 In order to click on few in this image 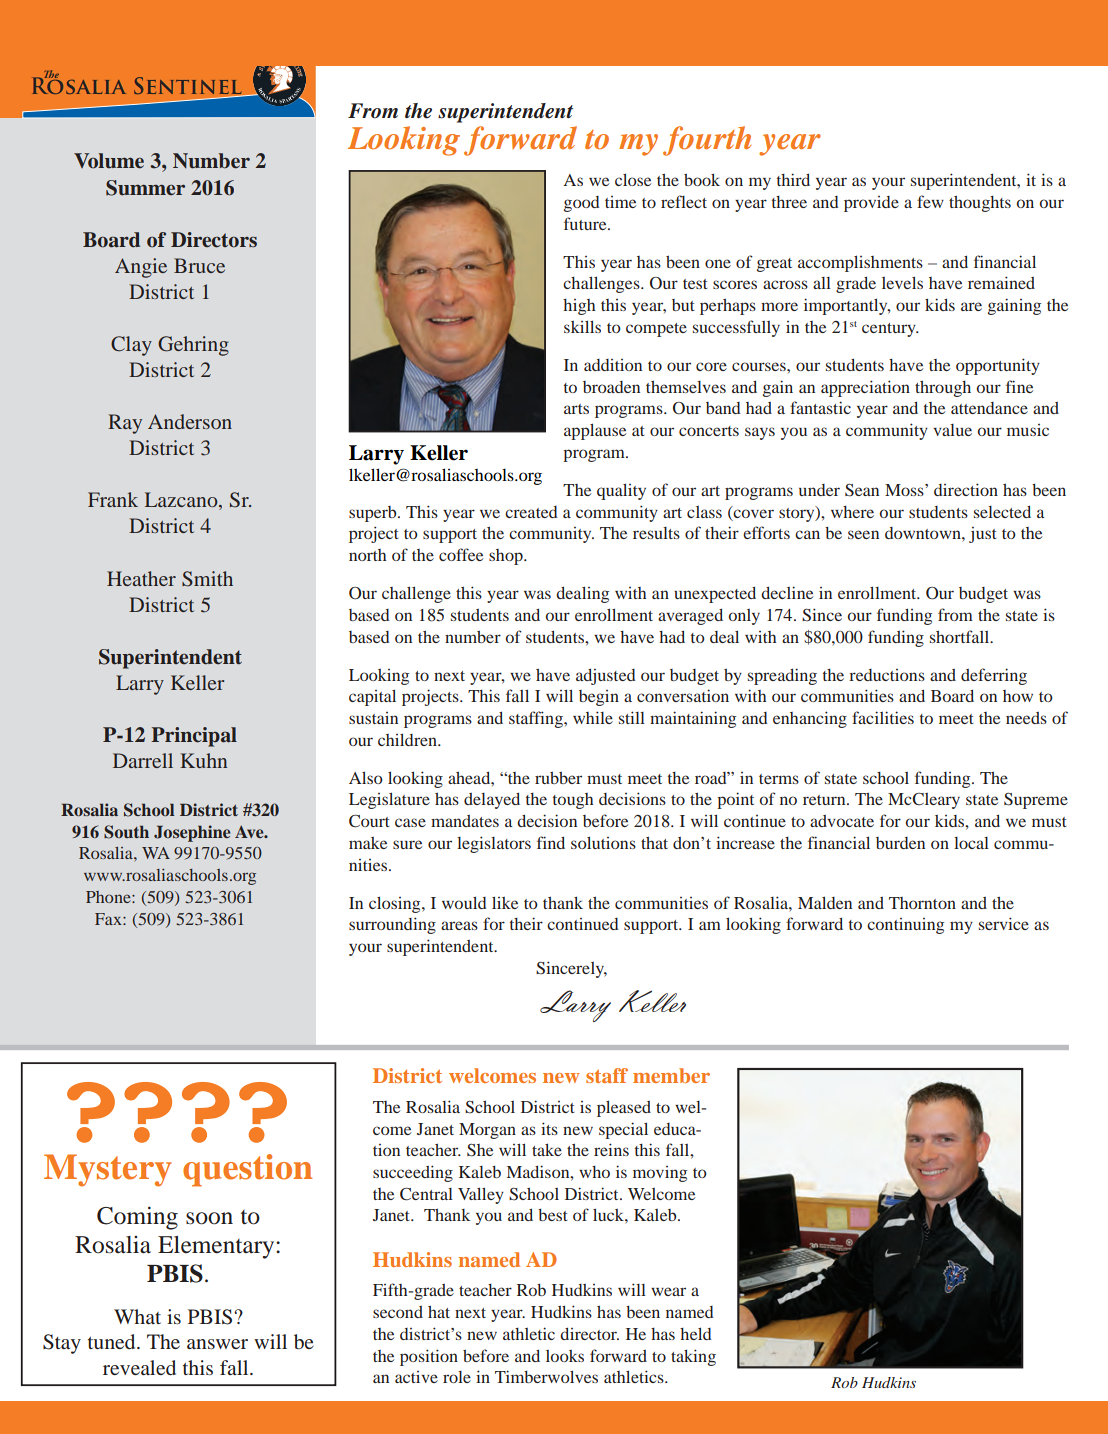, I will do `click(930, 201)`.
